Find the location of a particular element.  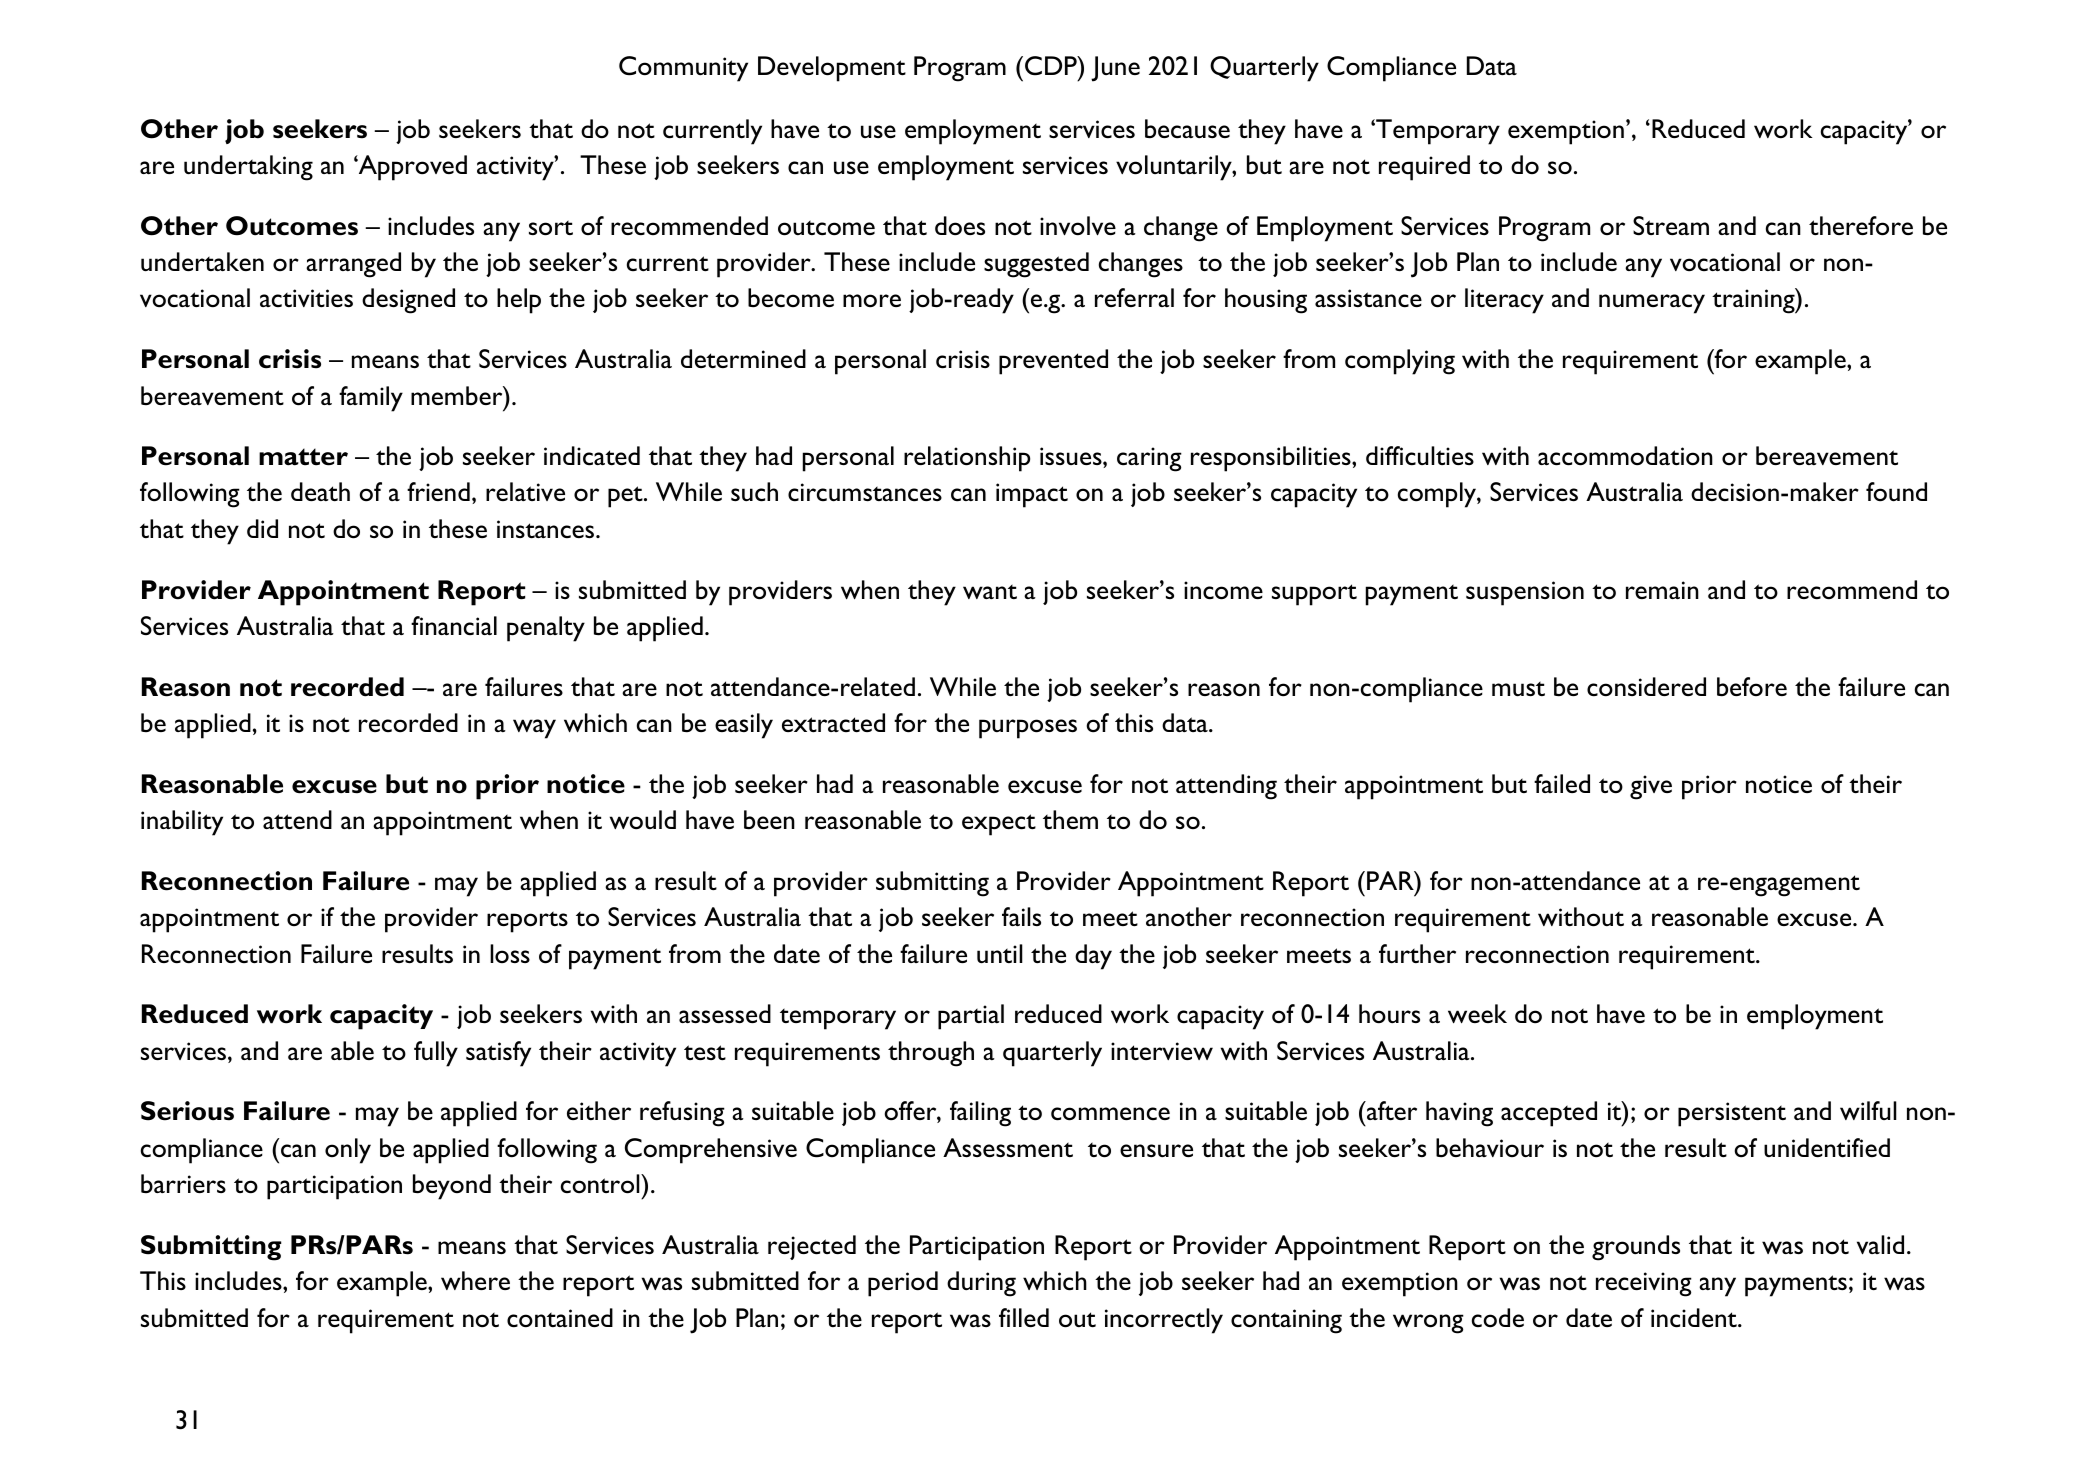

during is located at coordinates (981, 1284).
